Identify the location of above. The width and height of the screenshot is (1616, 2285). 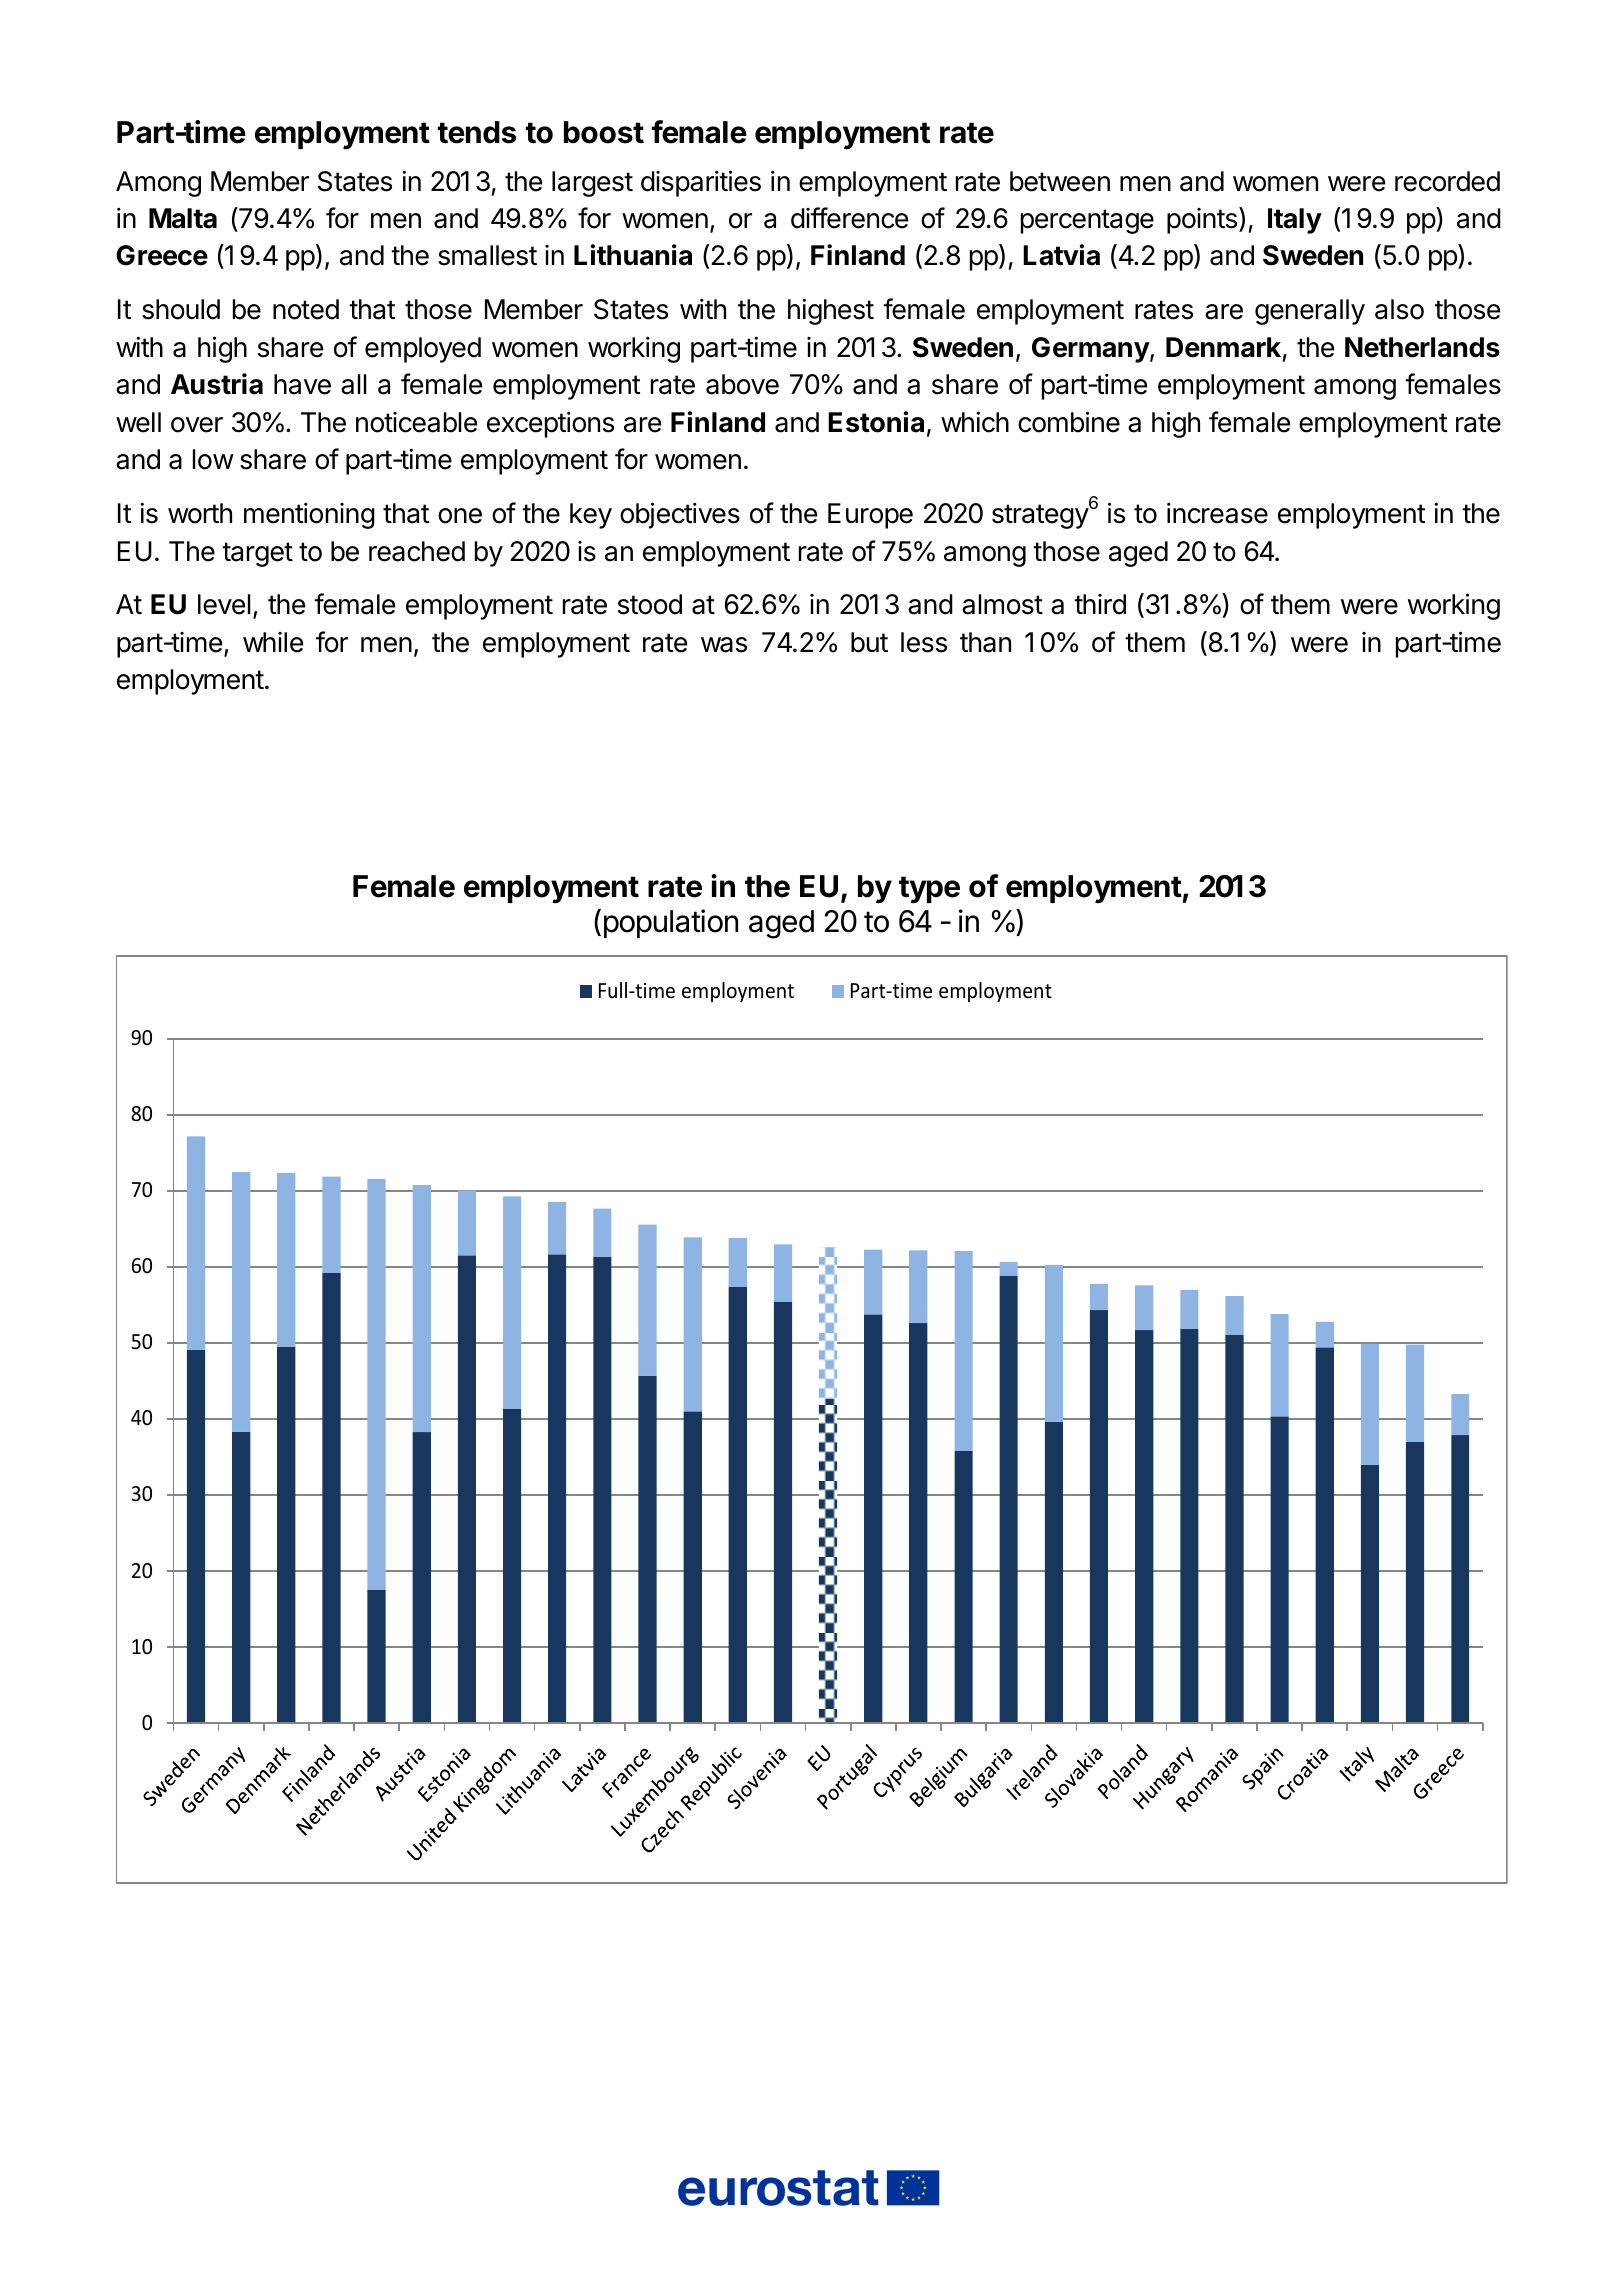
(742, 384).
